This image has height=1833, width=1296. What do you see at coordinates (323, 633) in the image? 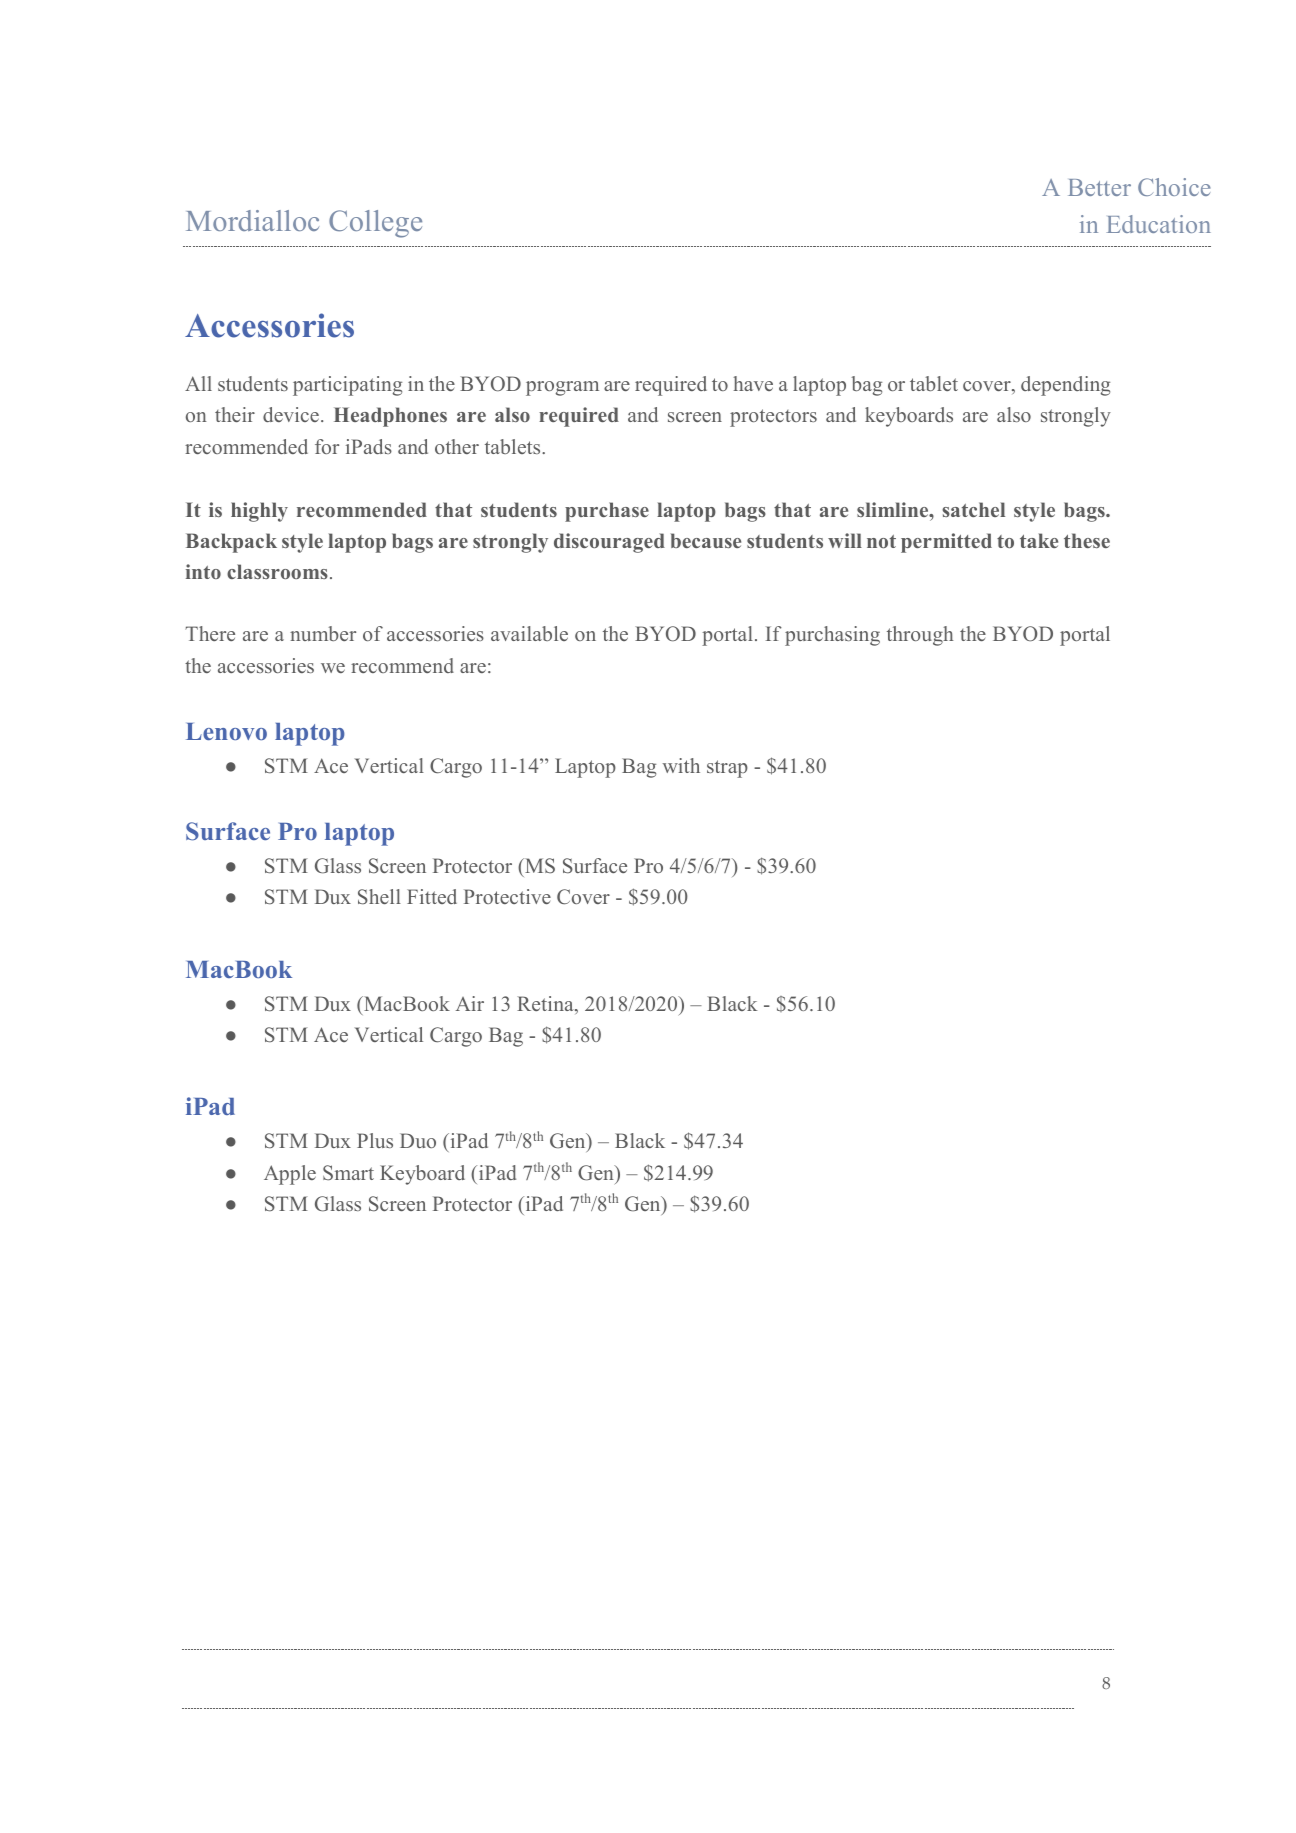
I see `number` at bounding box center [323, 633].
